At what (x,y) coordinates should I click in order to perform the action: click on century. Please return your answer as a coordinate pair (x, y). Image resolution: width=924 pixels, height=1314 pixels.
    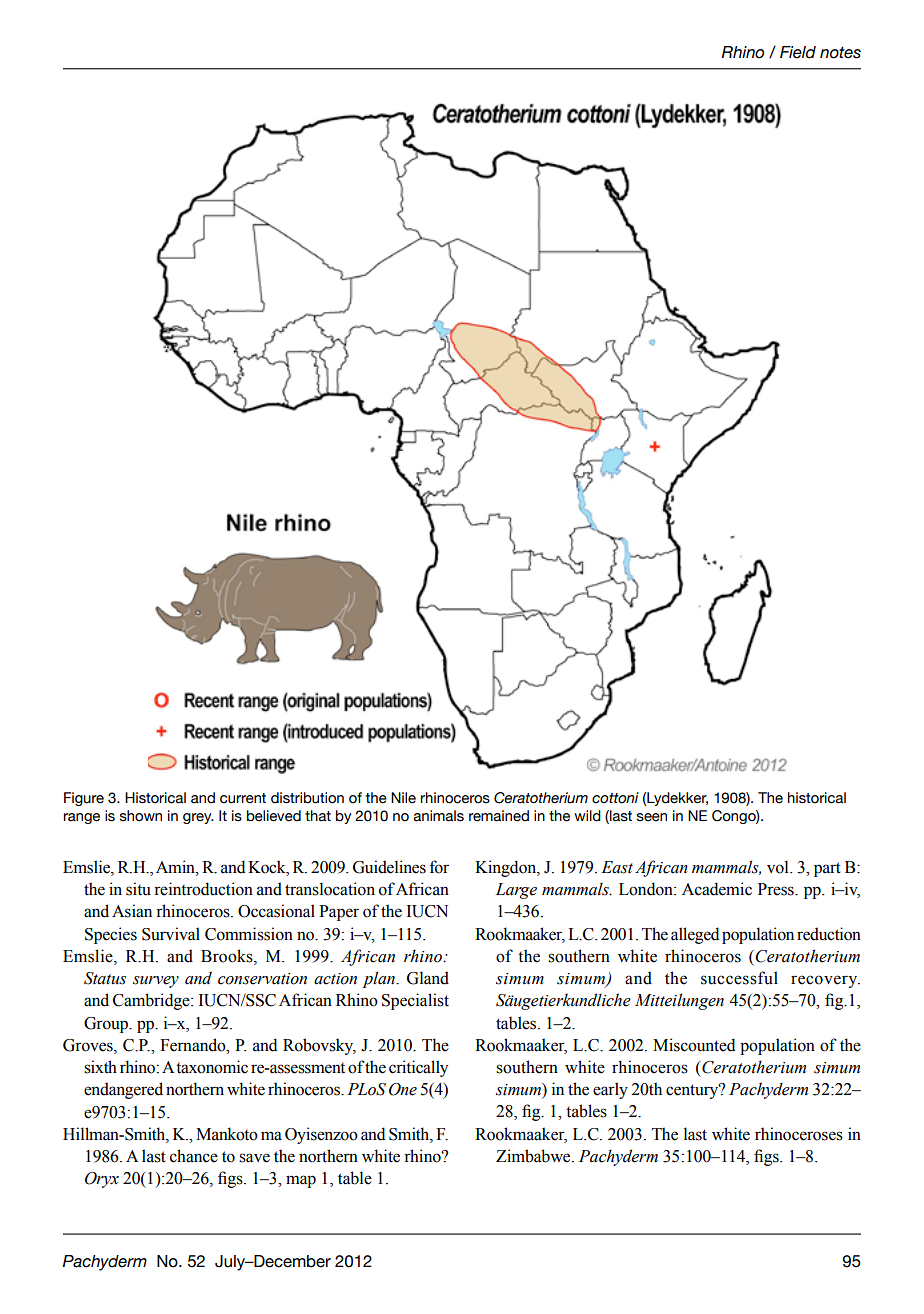
    Looking at the image, I should click on (693, 1091).
